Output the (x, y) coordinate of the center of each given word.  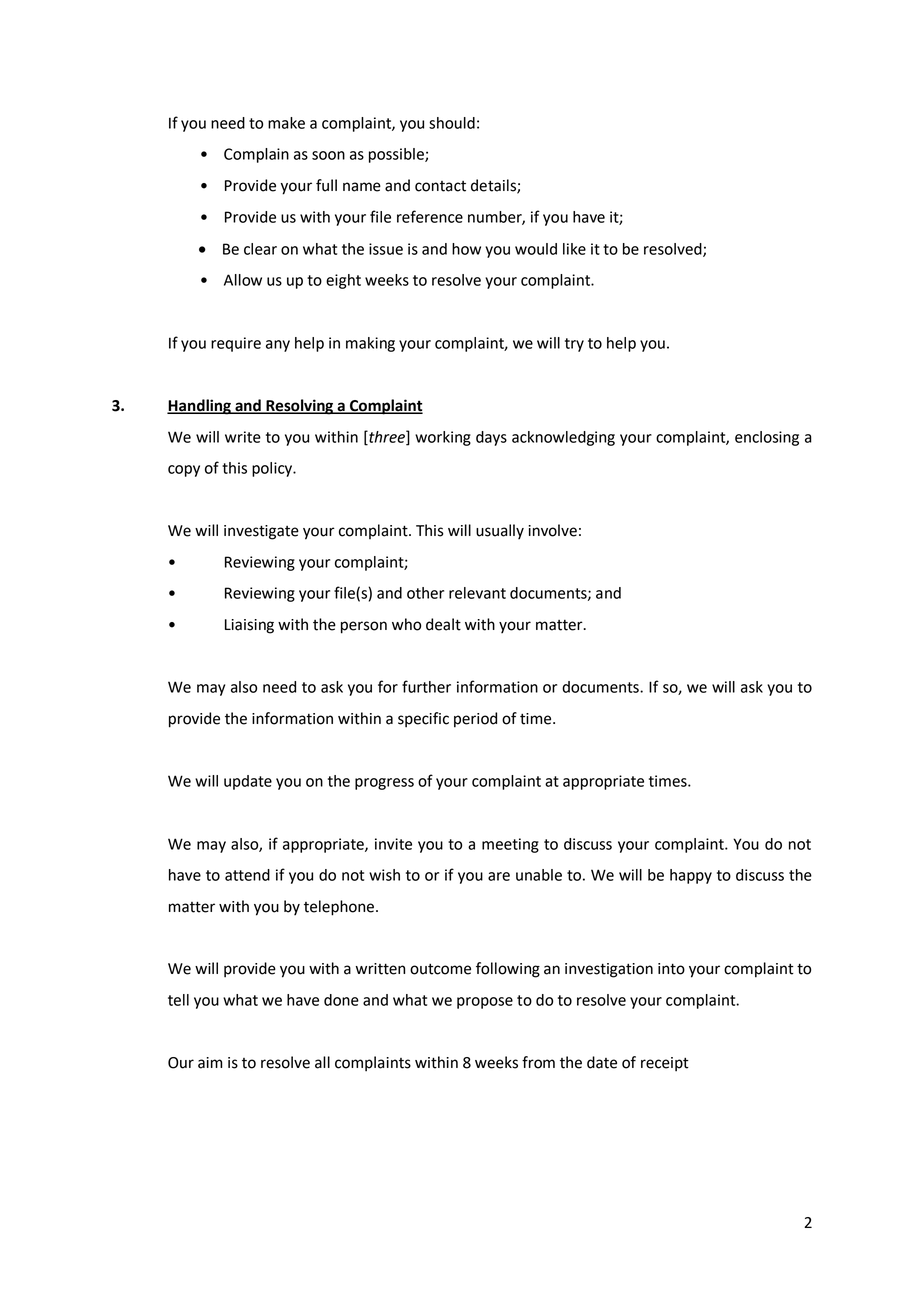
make (286, 123)
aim (210, 1063)
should (452, 123)
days (491, 438)
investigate (261, 532)
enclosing (767, 438)
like (574, 249)
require (236, 344)
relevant (477, 593)
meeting (510, 845)
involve (552, 530)
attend (247, 875)
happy (691, 876)
